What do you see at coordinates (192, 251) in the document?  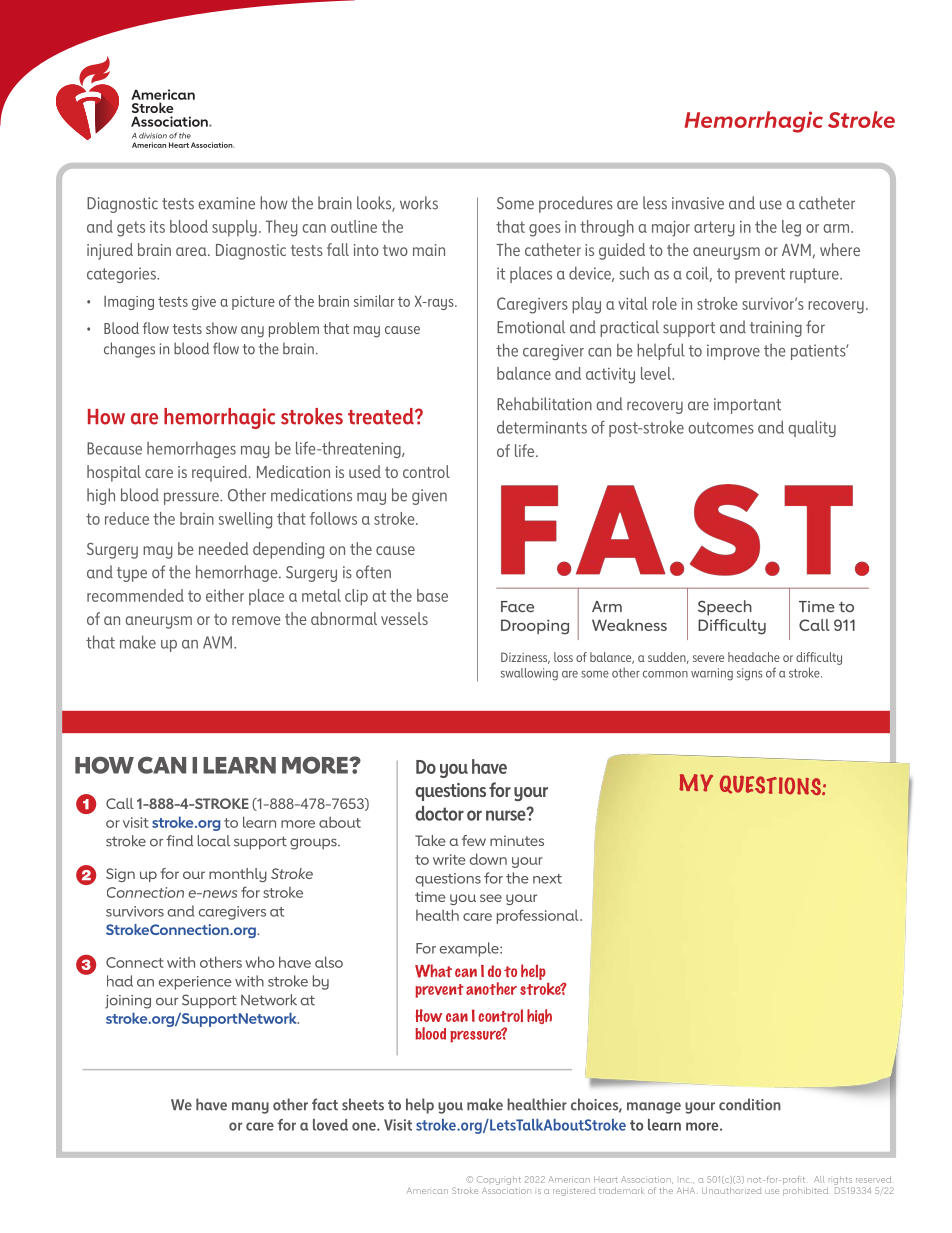 I see `area` at bounding box center [192, 251].
